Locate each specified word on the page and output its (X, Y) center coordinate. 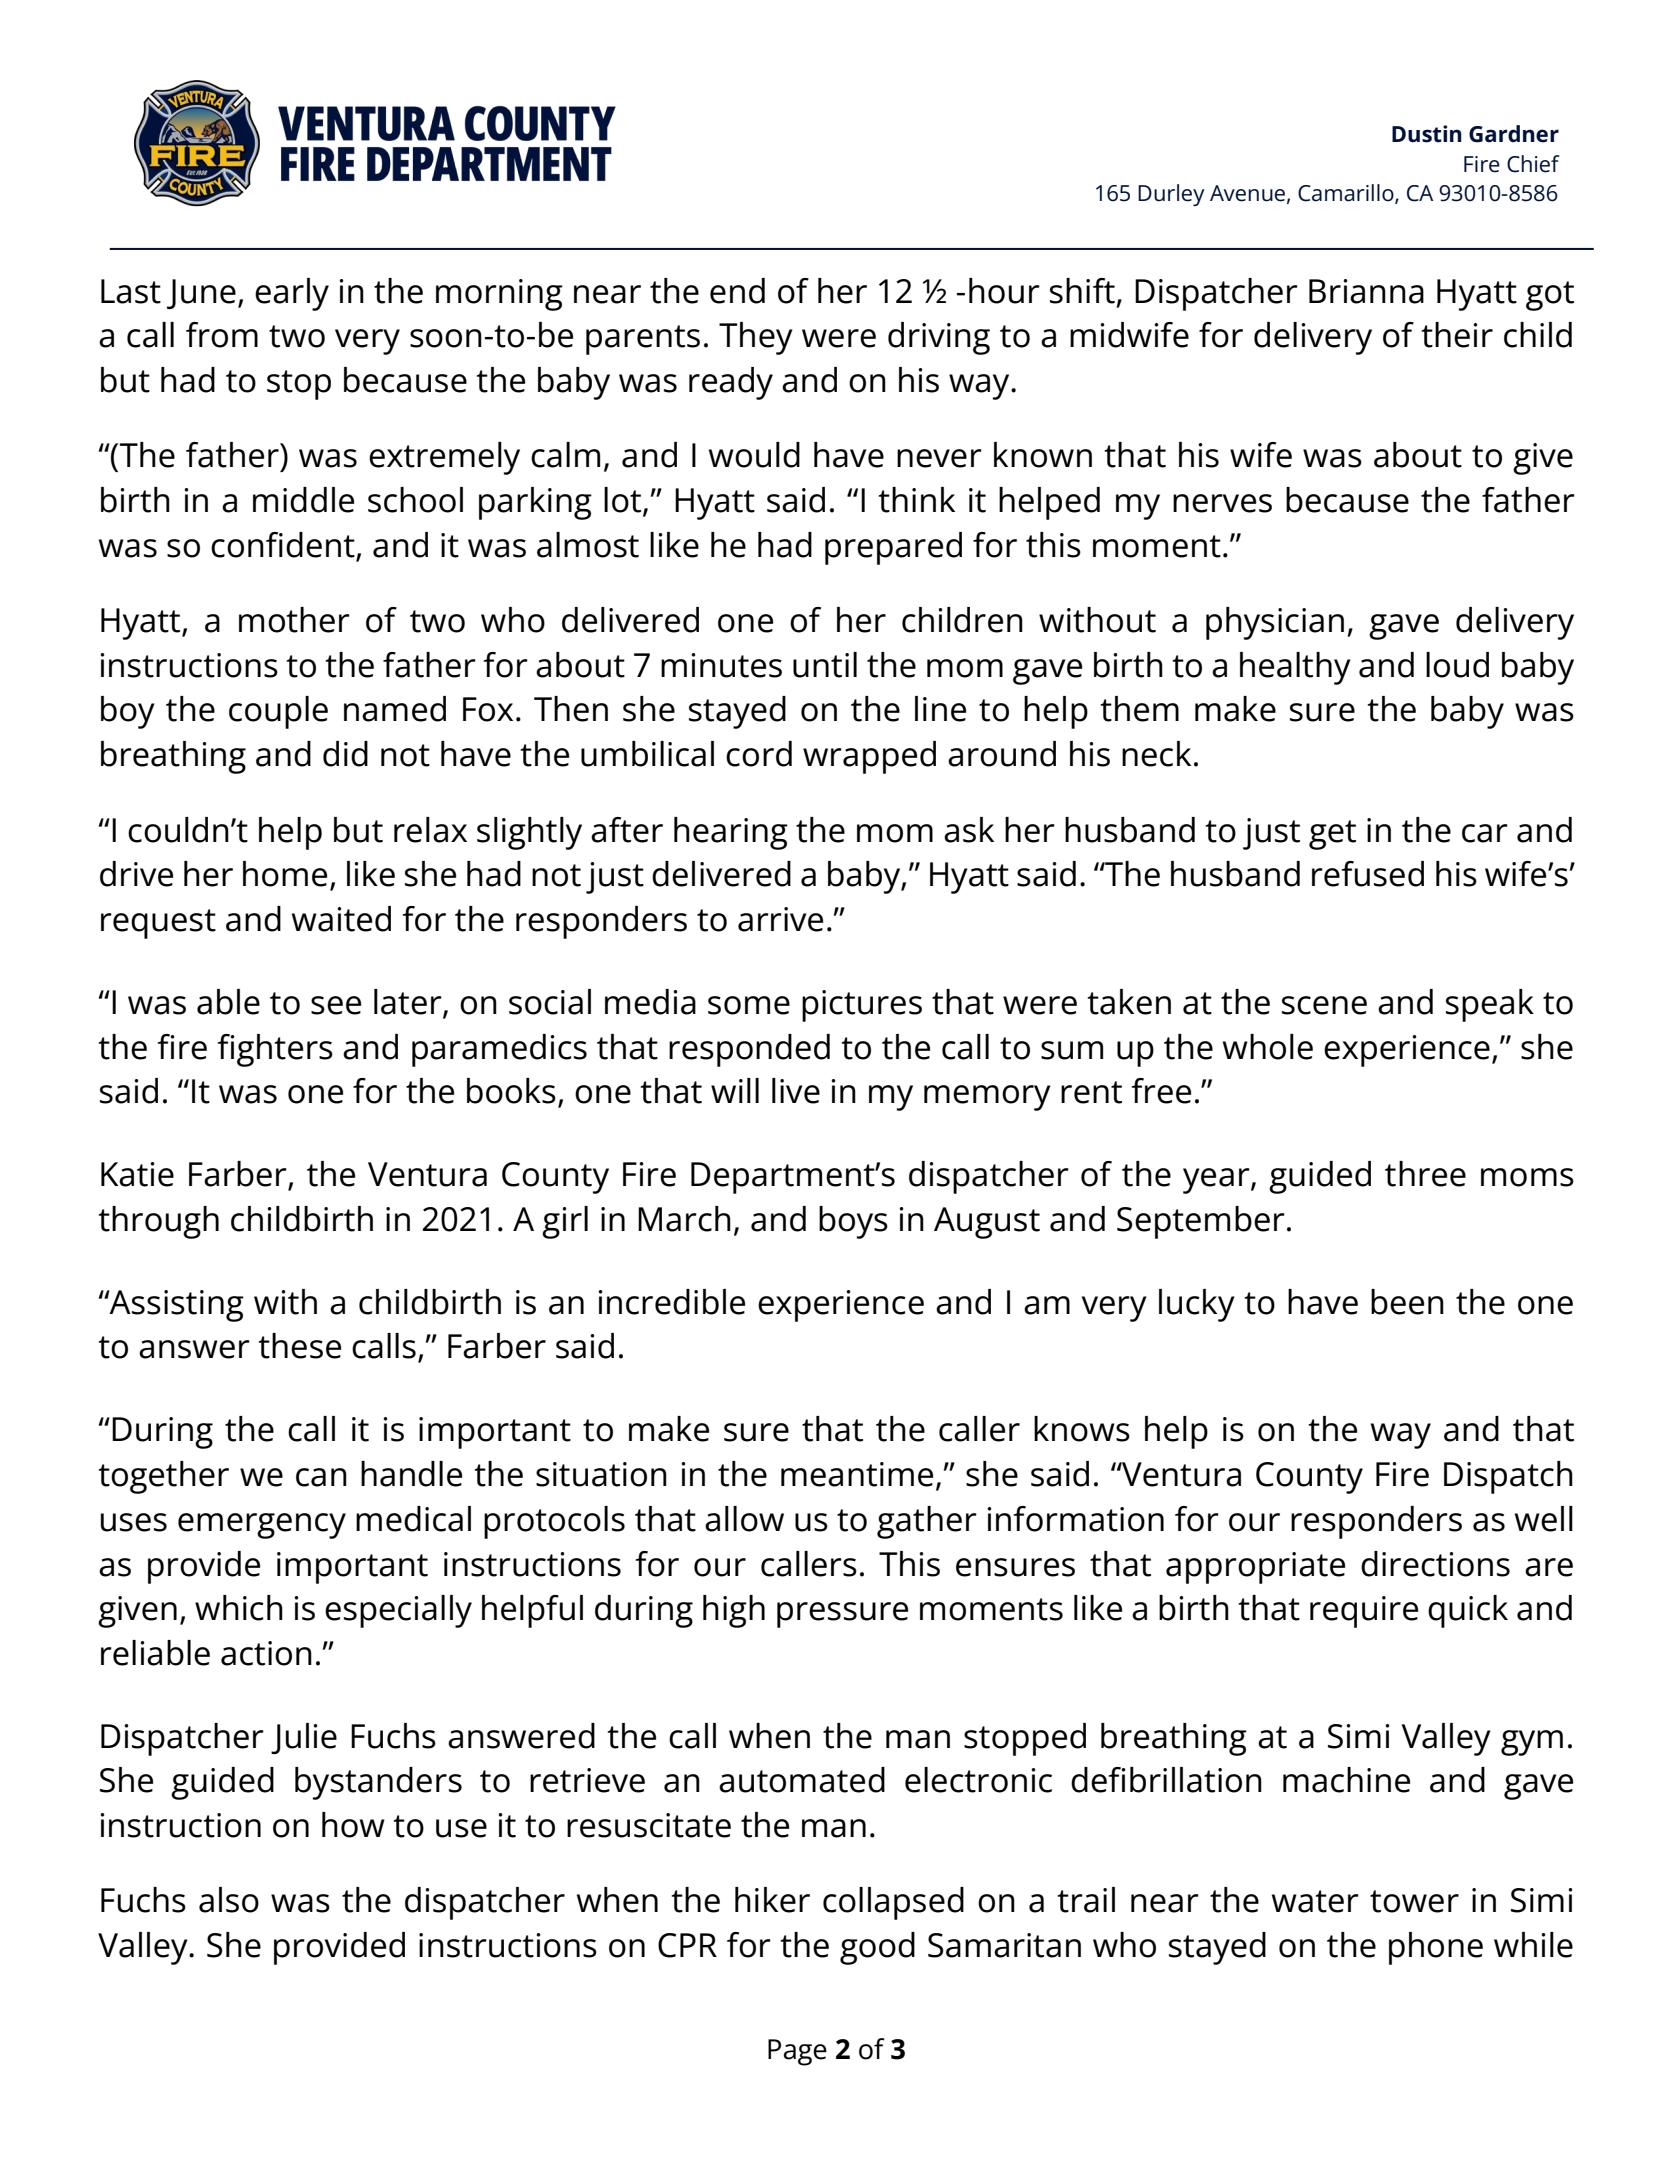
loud (1457, 665)
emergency (262, 1526)
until (825, 665)
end (737, 291)
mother (294, 620)
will (735, 1090)
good (877, 1948)
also (229, 1900)
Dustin (1427, 134)
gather (927, 1522)
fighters (275, 1050)
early (292, 294)
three (1425, 1174)
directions (1435, 1564)
